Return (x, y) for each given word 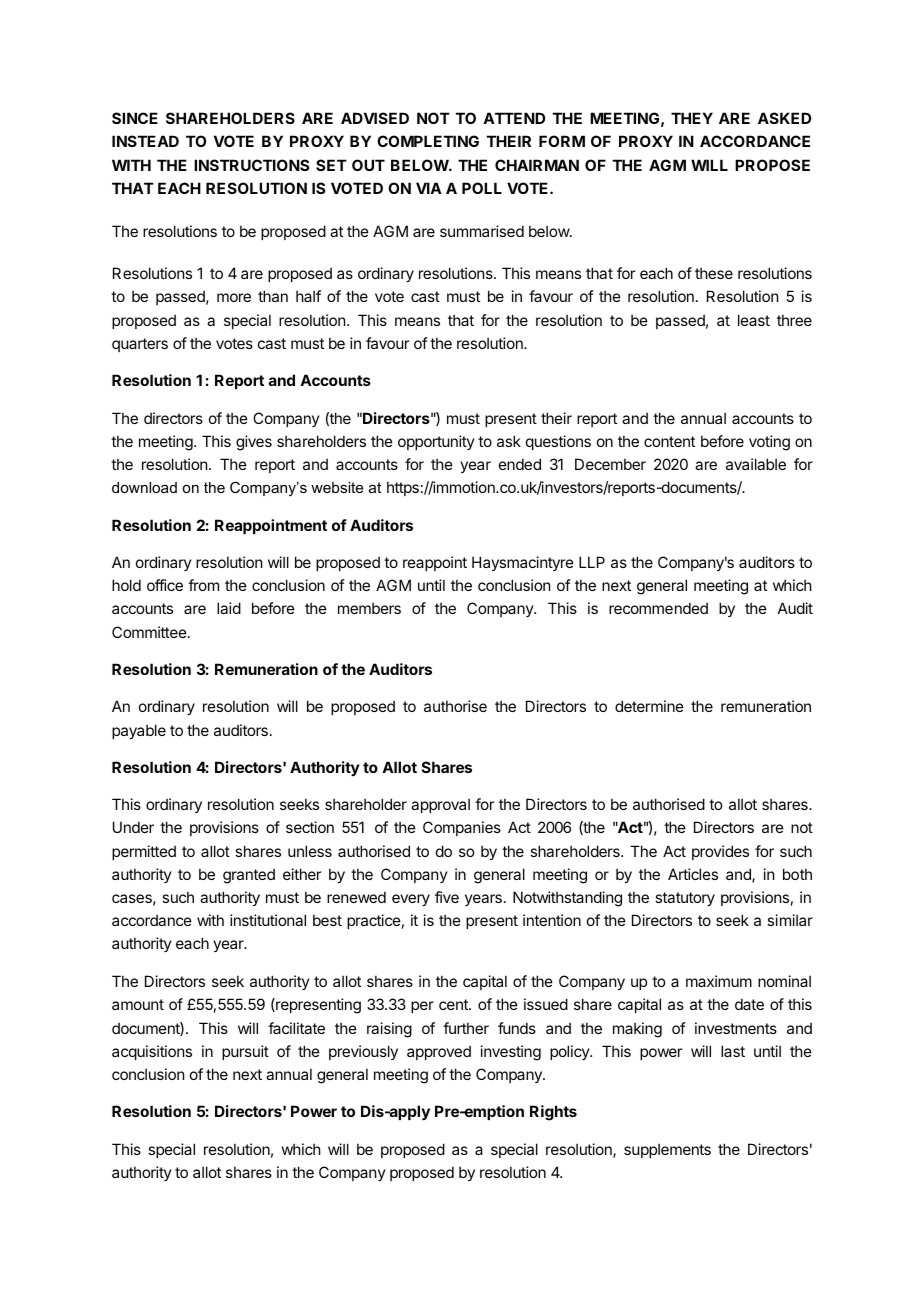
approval (440, 806)
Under (133, 827)
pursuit (245, 1052)
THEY (692, 118)
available (756, 464)
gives (254, 443)
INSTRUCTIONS (251, 165)
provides (720, 852)
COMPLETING (428, 141)
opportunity (436, 442)
